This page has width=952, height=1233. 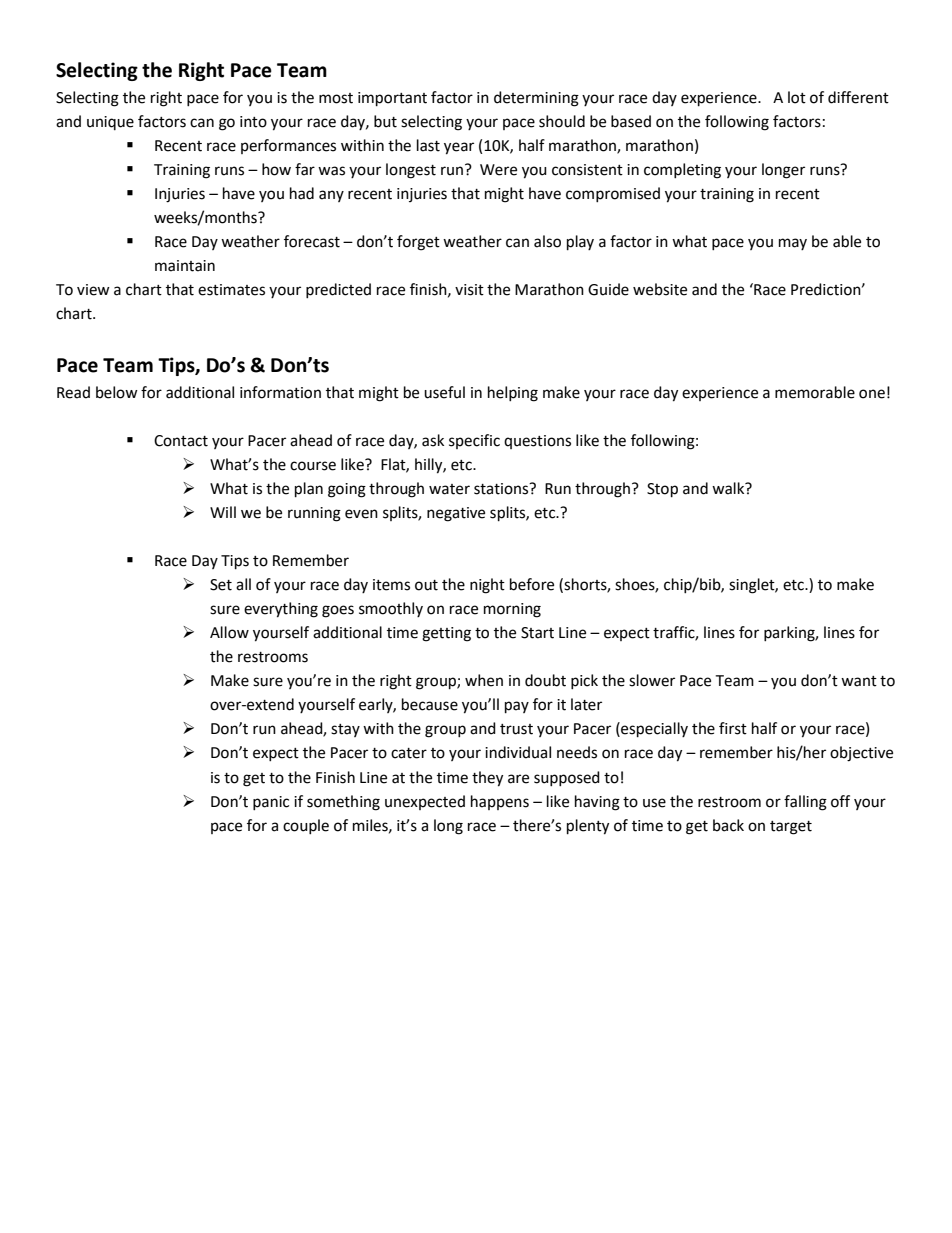 I want to click on useful, so click(x=444, y=392).
